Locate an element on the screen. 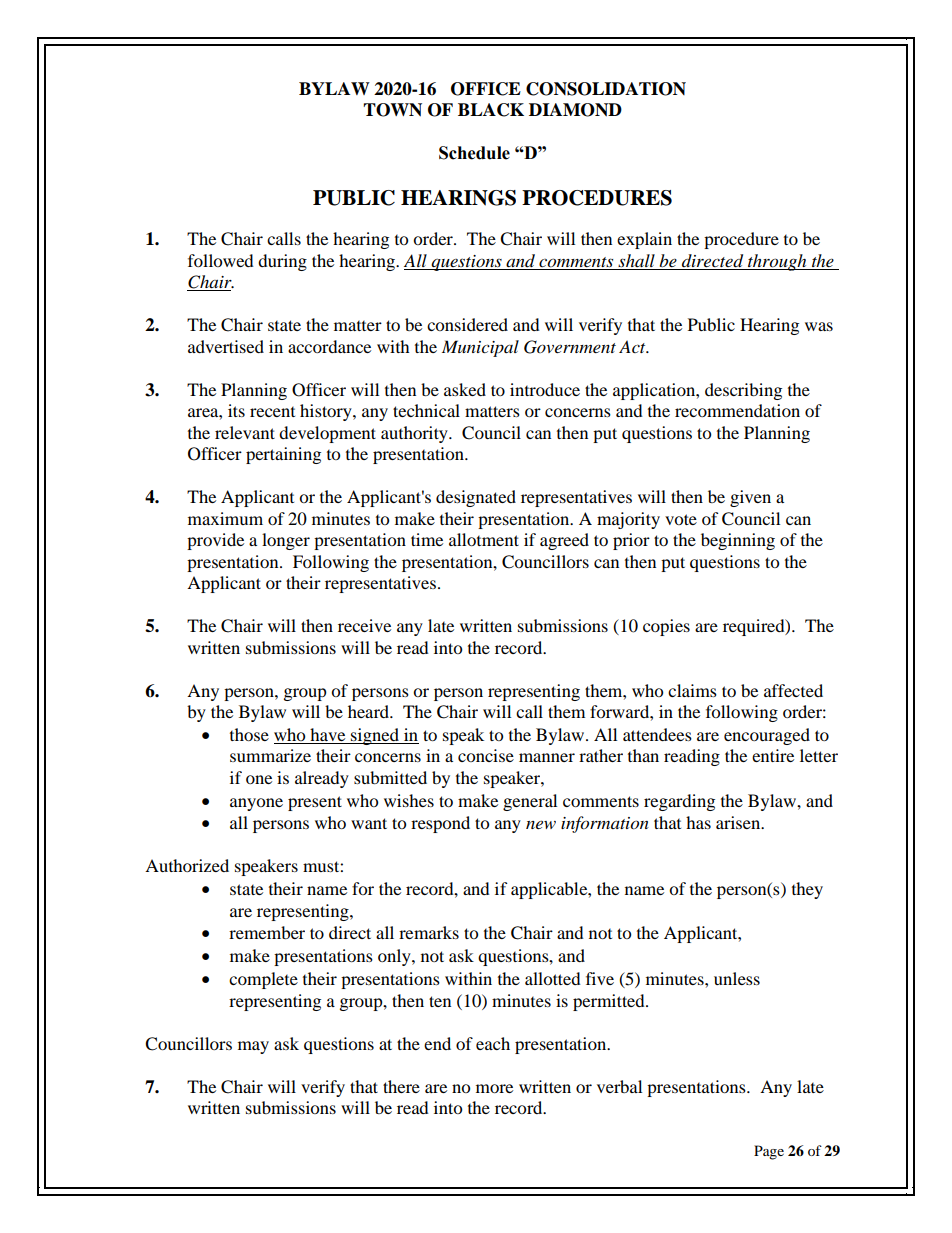  anyone is located at coordinates (256, 804).
